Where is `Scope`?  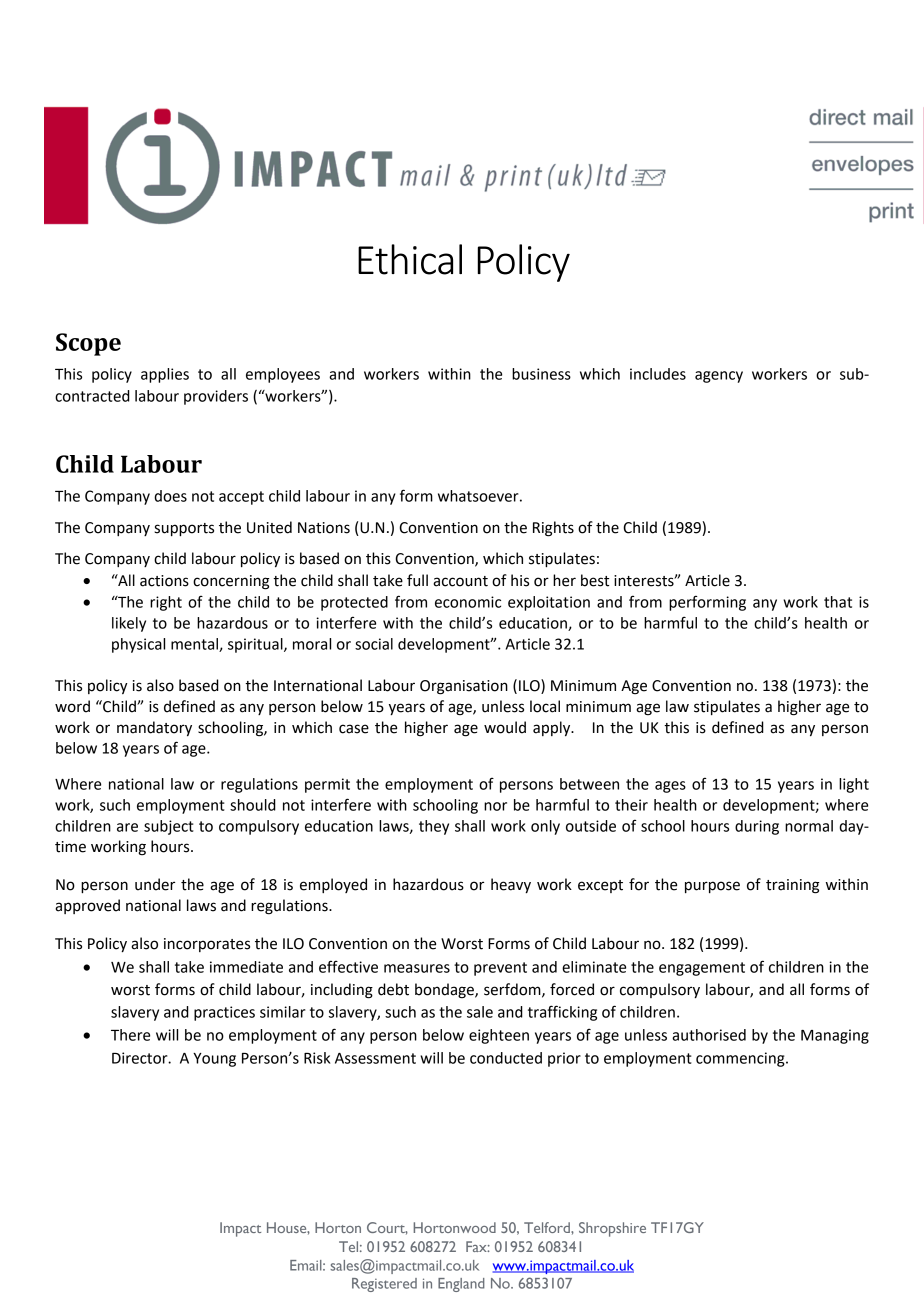
Scope is located at coordinates (88, 344).
